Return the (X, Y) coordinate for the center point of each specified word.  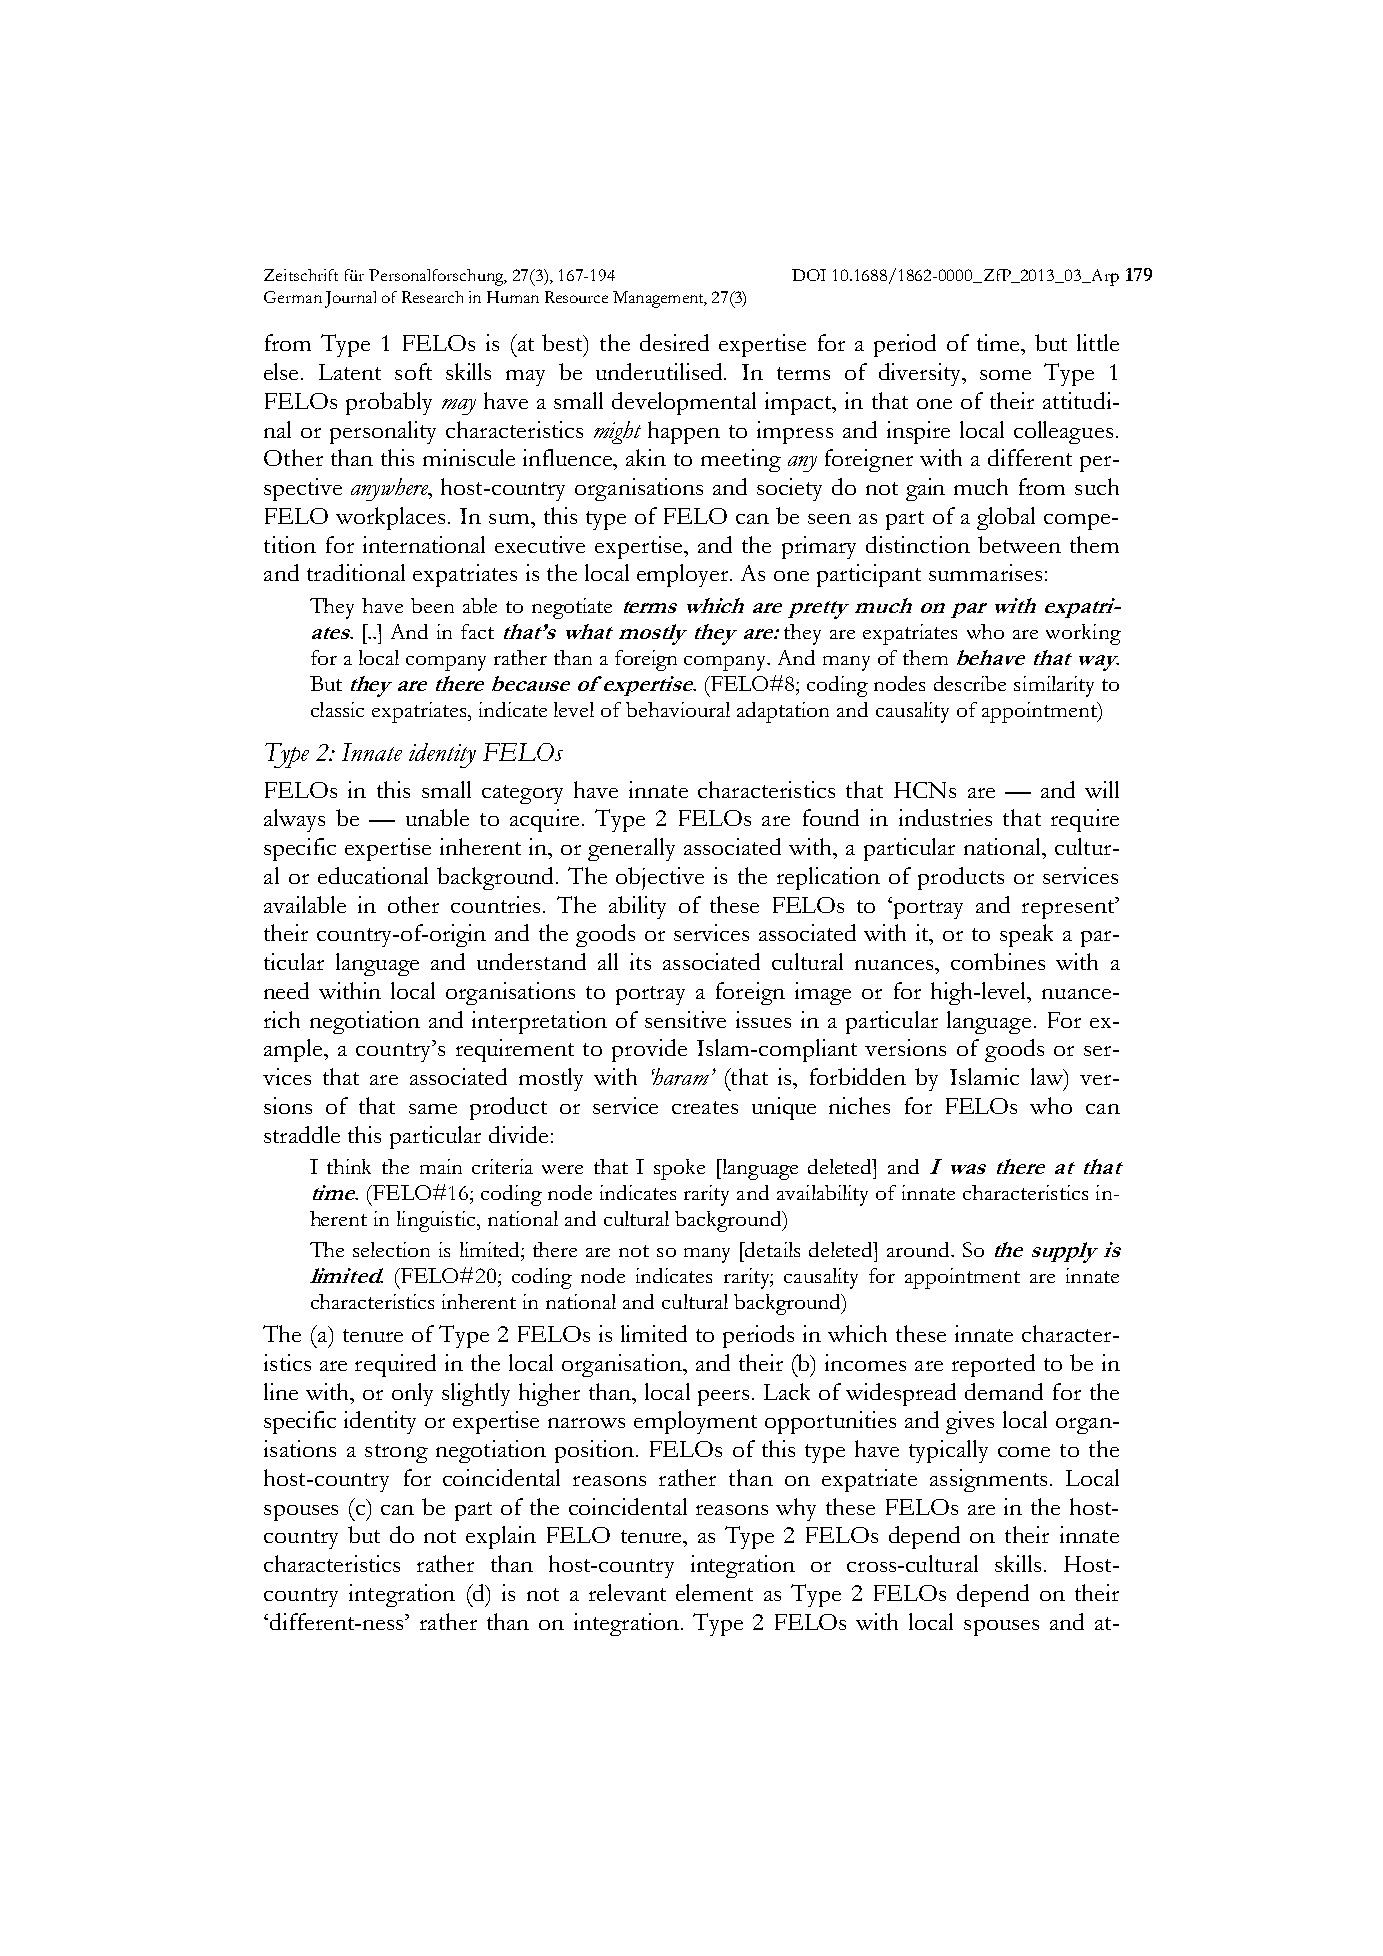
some (1005, 375)
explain (501, 1537)
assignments (988, 1480)
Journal (350, 299)
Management (659, 299)
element (714, 1592)
